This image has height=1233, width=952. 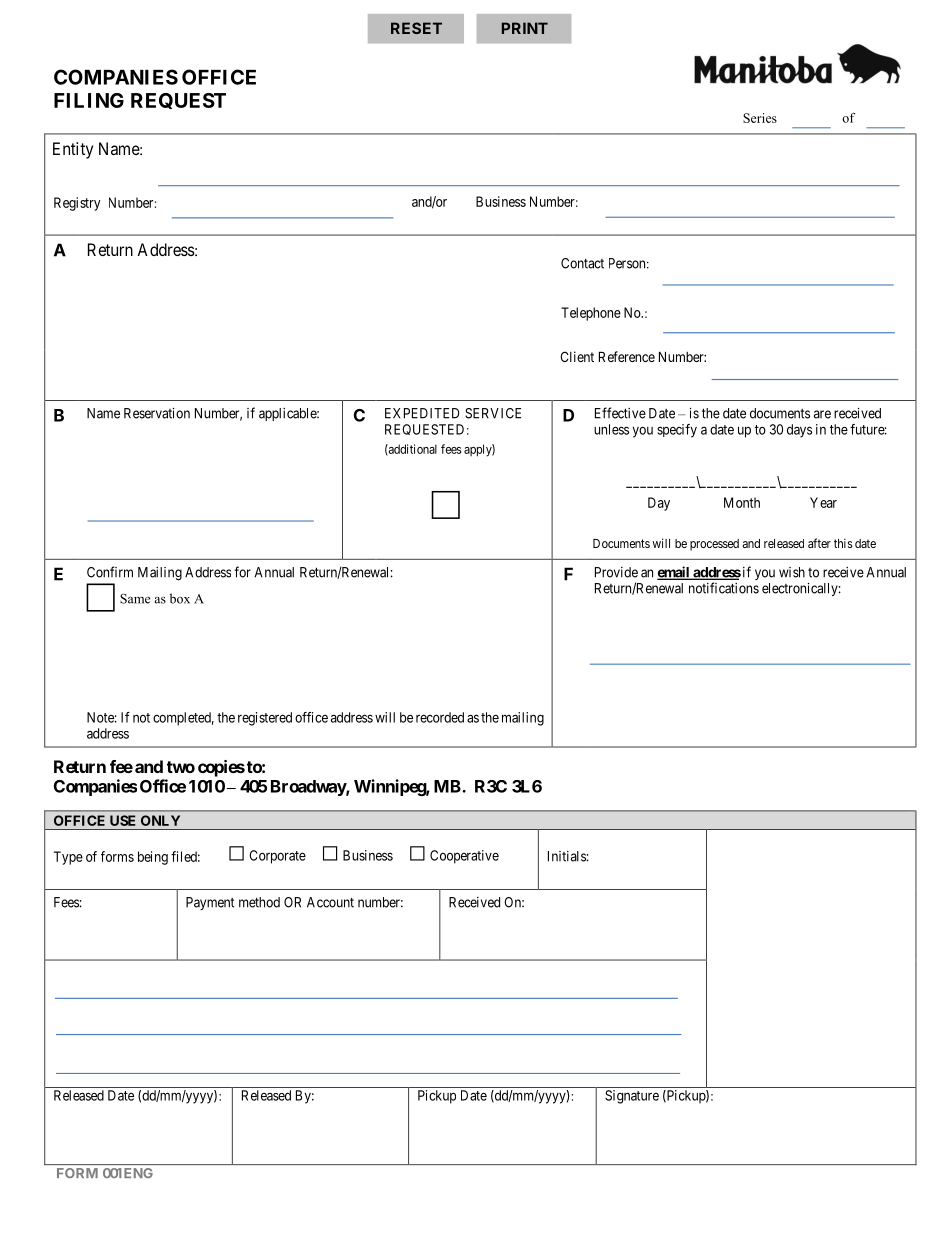 What do you see at coordinates (89, 100) in the image?
I see `FILING` at bounding box center [89, 100].
